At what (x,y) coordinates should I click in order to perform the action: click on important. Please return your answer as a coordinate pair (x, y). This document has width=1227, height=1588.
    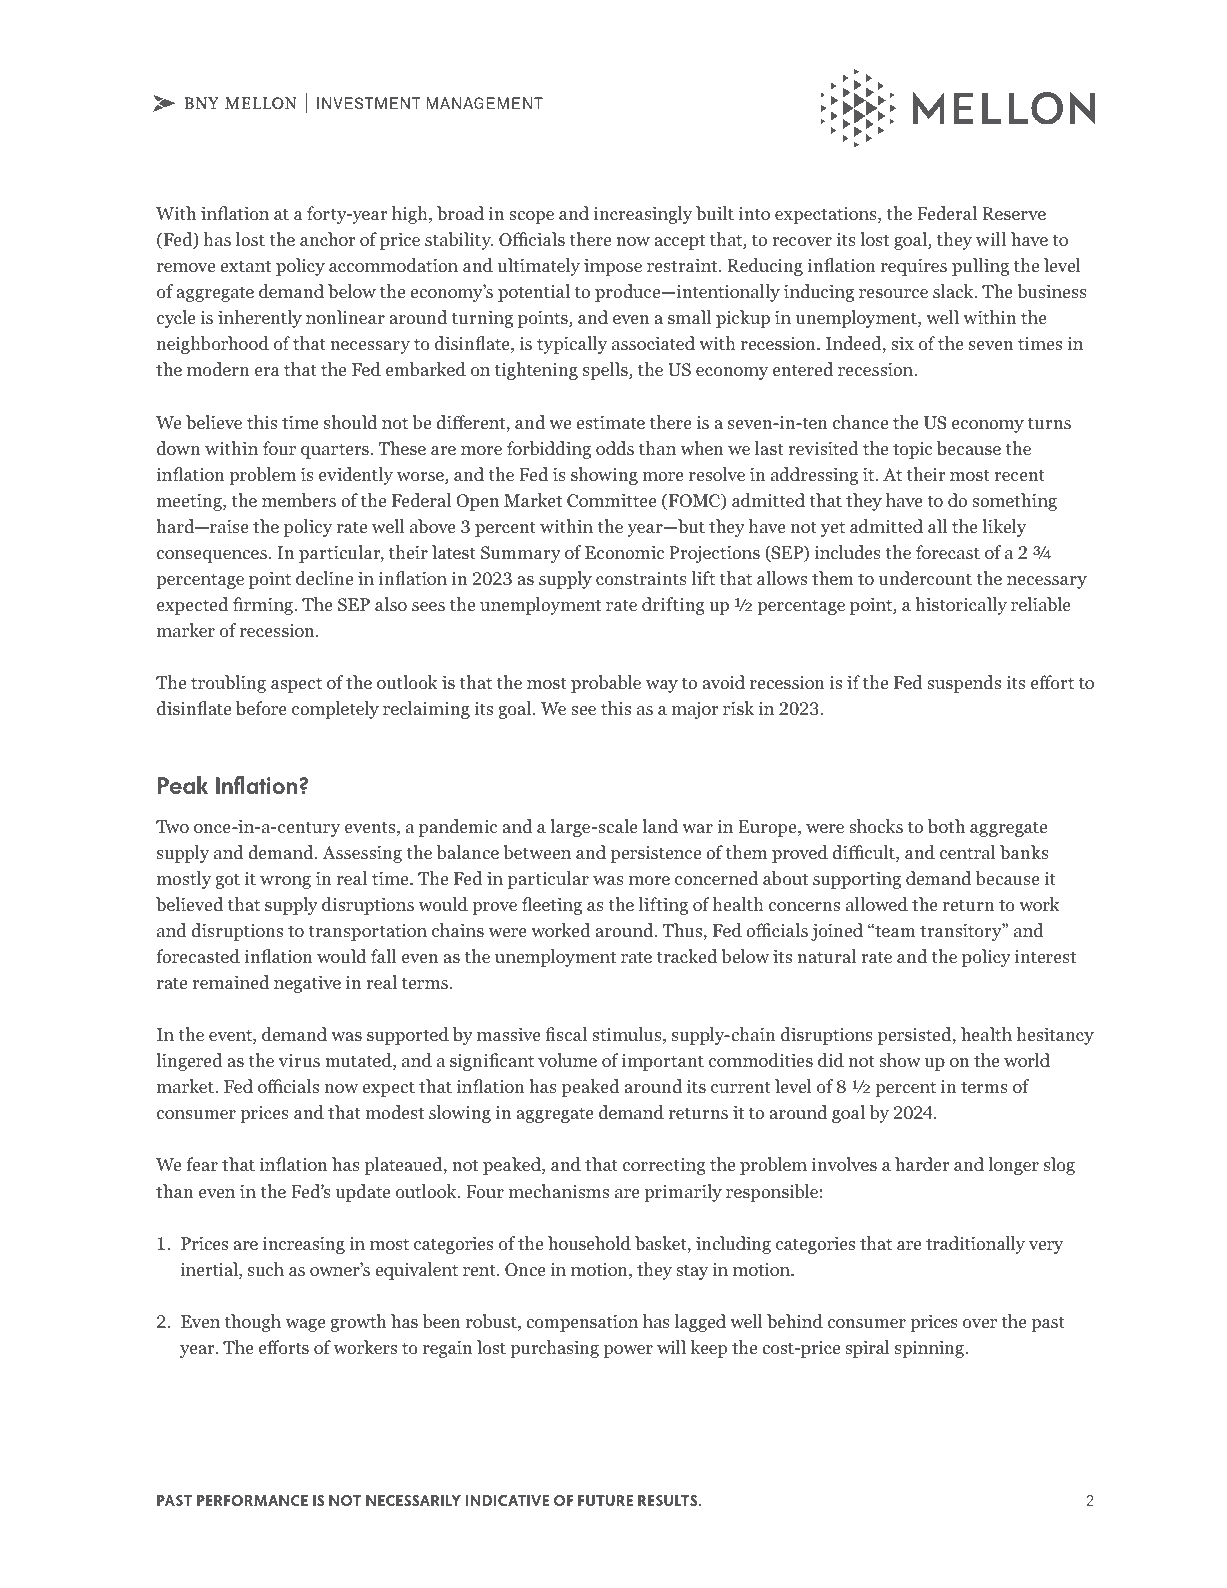
    Looking at the image, I should click on (663, 1062).
